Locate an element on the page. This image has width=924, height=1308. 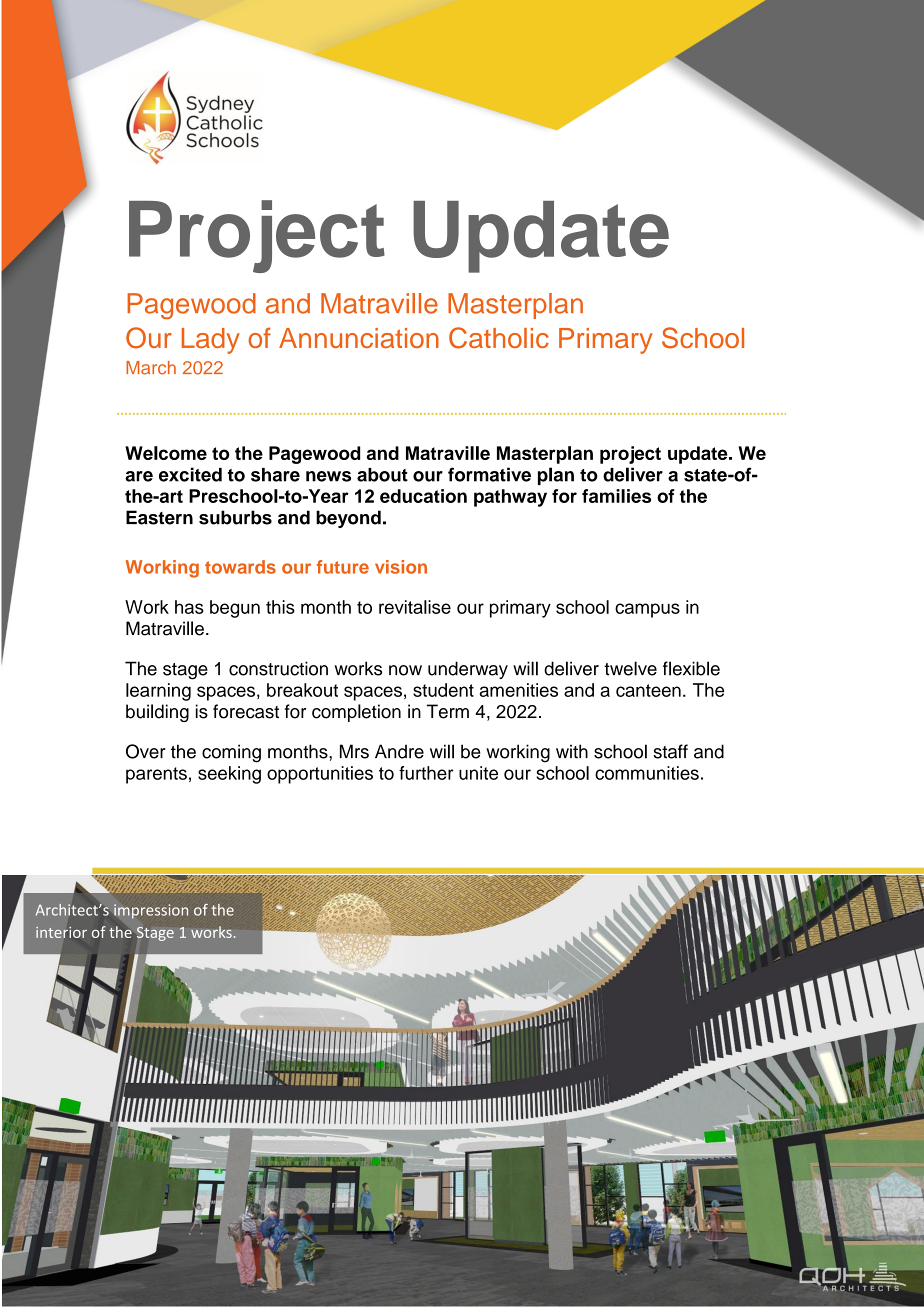
campus is located at coordinates (647, 610).
